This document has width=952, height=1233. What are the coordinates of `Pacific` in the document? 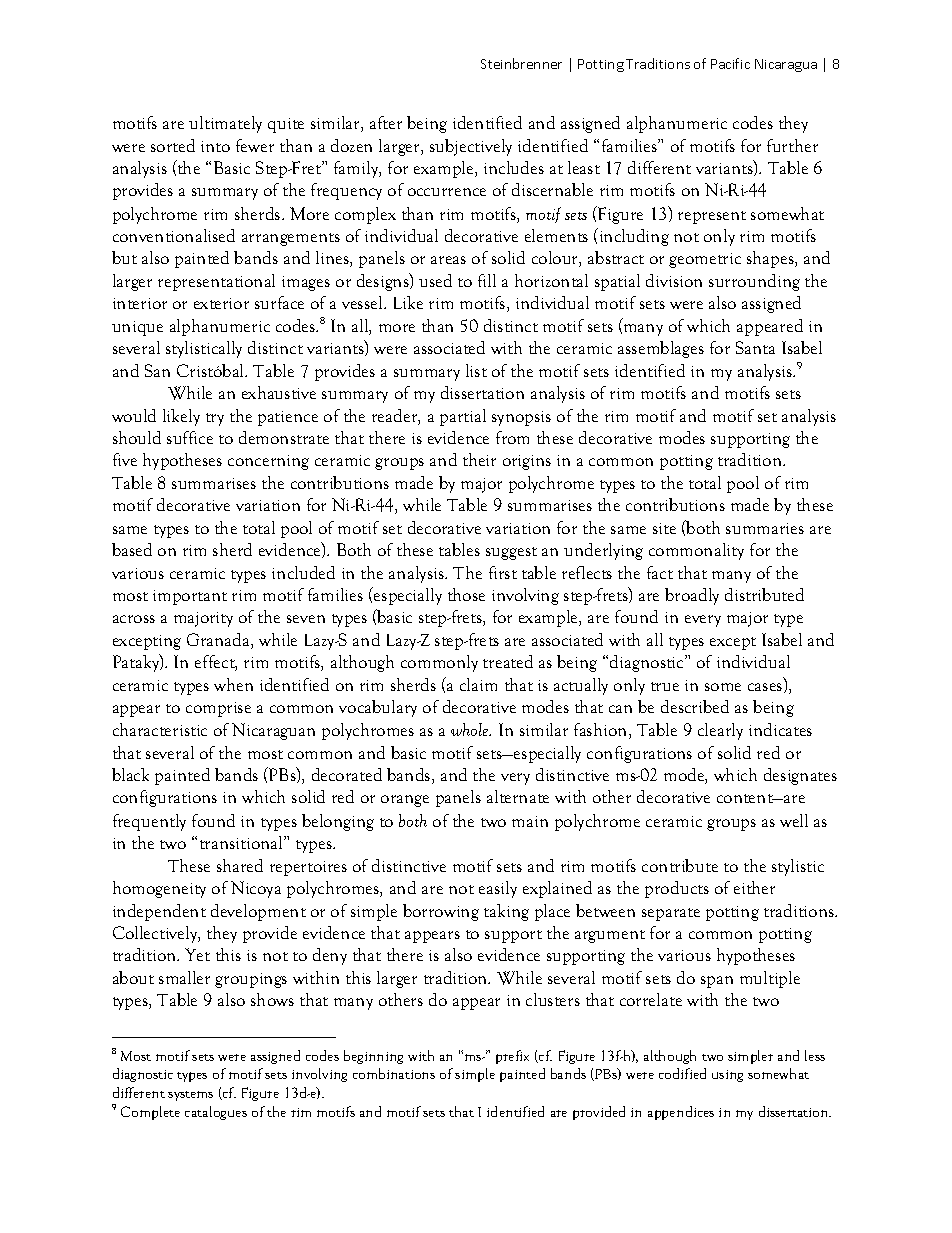 It's located at (730, 63).
